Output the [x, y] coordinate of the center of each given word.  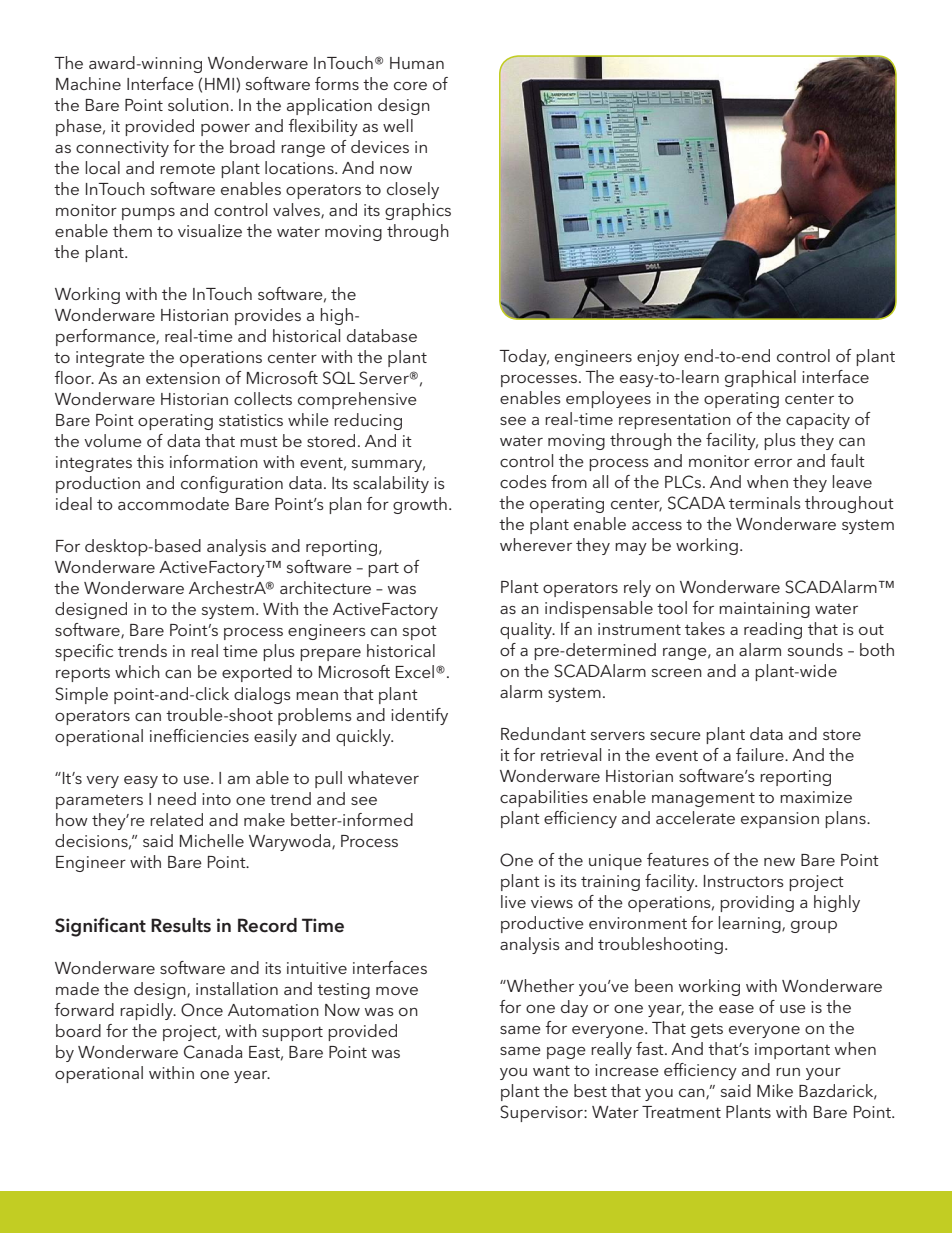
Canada [213, 1052]
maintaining [764, 610]
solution [198, 104]
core [410, 86]
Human [417, 63]
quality [527, 630]
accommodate [173, 503]
